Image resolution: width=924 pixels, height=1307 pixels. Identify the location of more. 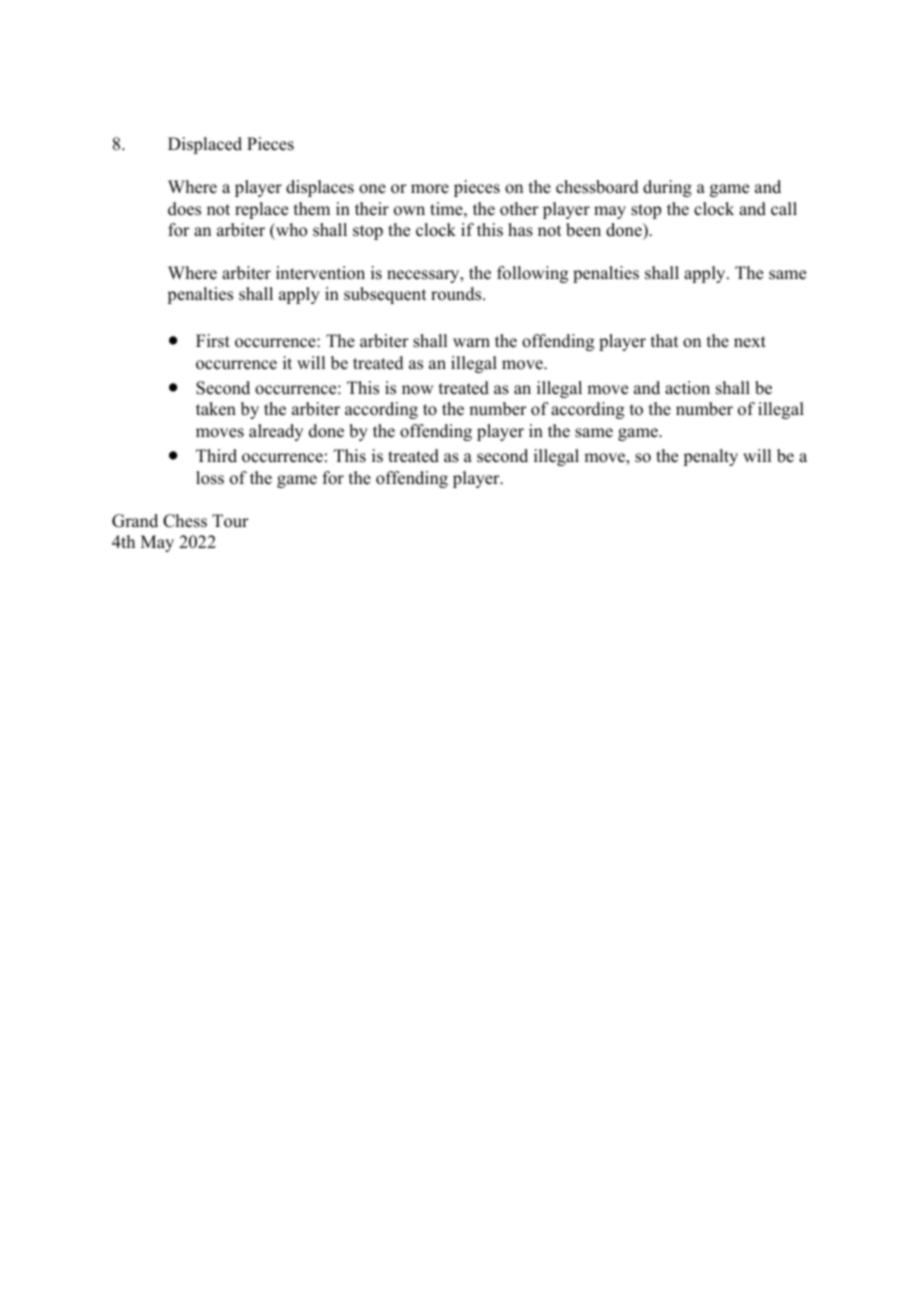
(430, 189).
